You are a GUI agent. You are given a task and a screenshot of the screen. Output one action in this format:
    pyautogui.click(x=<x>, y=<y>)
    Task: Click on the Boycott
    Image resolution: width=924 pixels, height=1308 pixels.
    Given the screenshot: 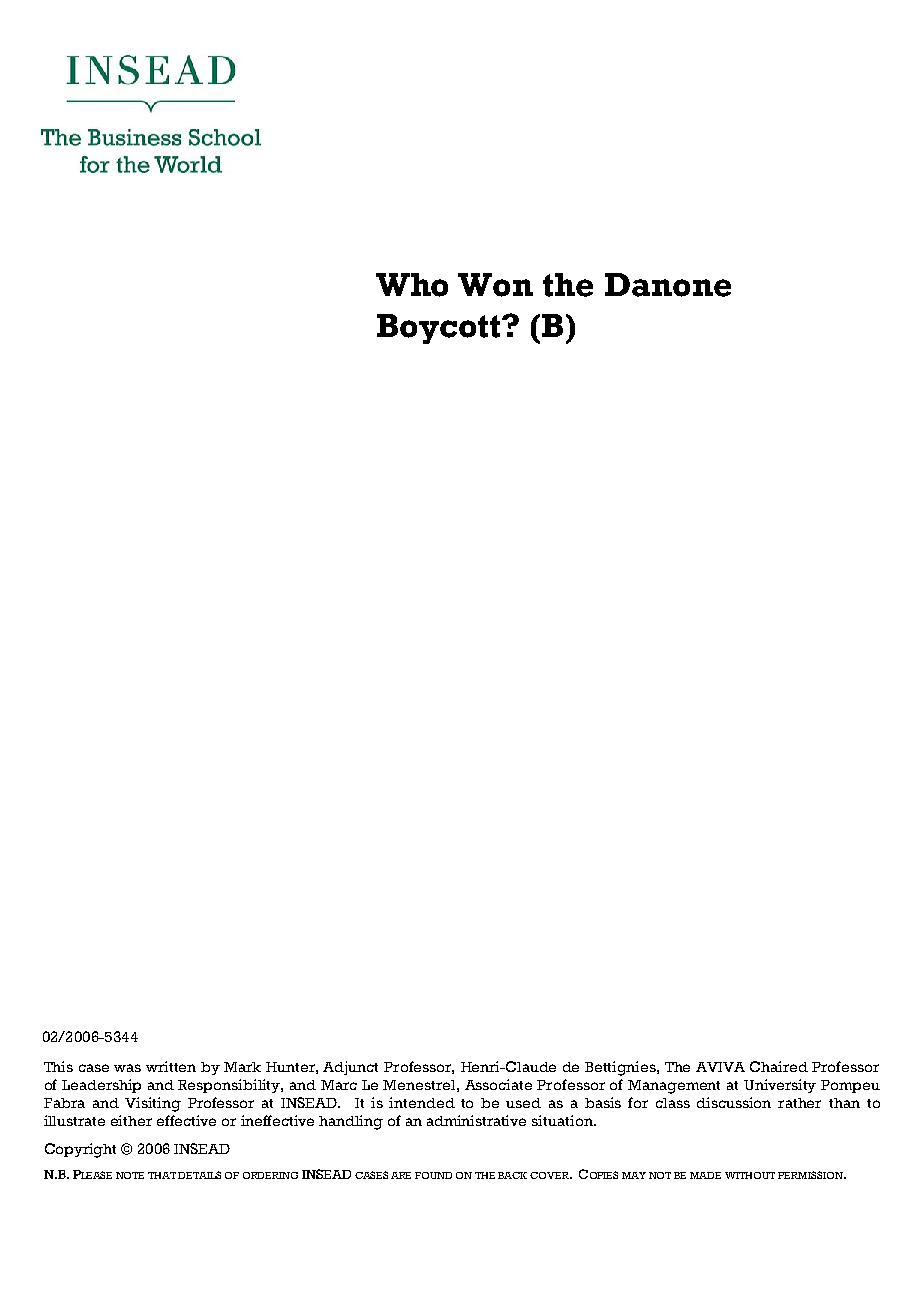 What is the action you would take?
    pyautogui.click(x=440, y=329)
